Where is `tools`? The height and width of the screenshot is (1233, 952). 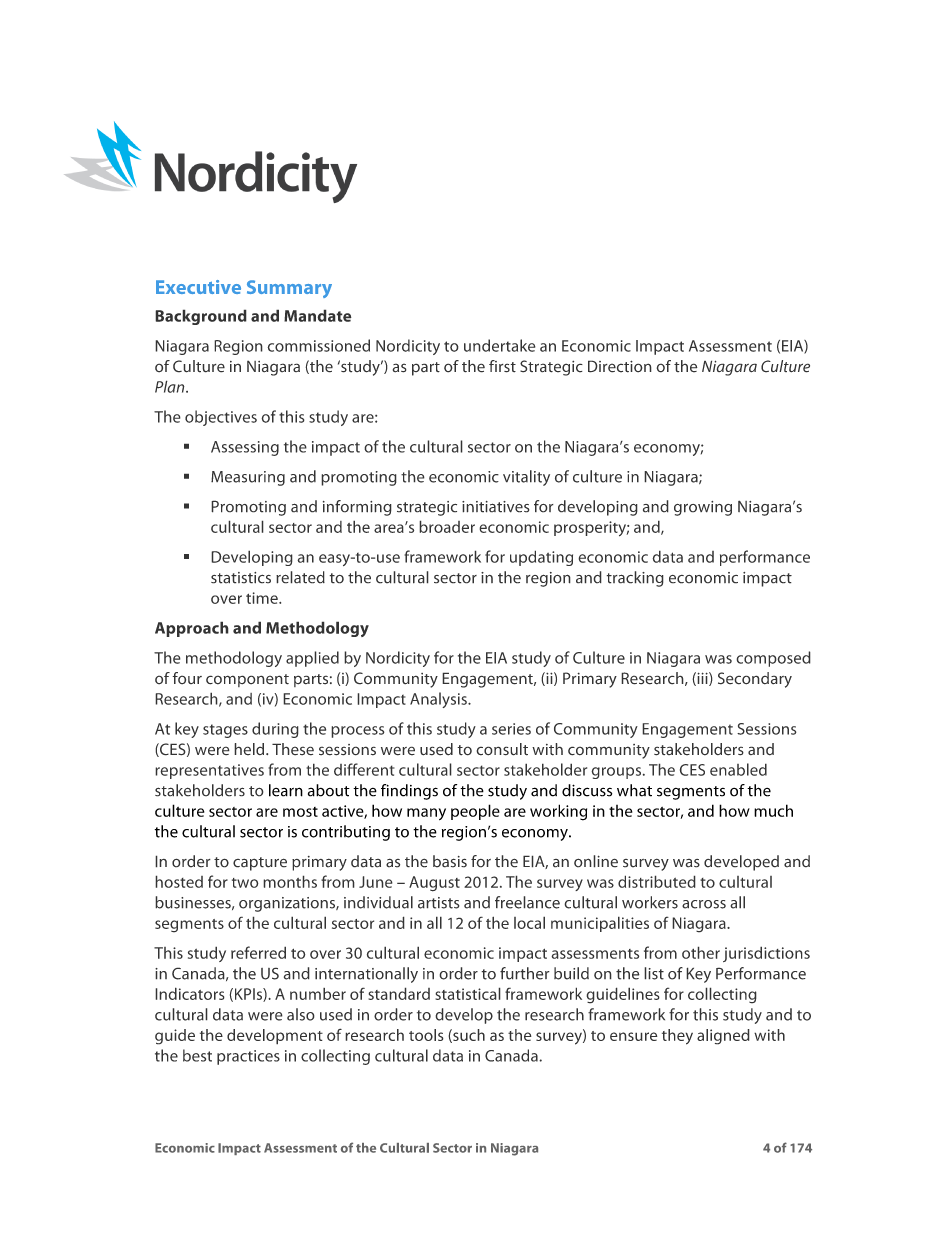
tools is located at coordinates (426, 1035).
